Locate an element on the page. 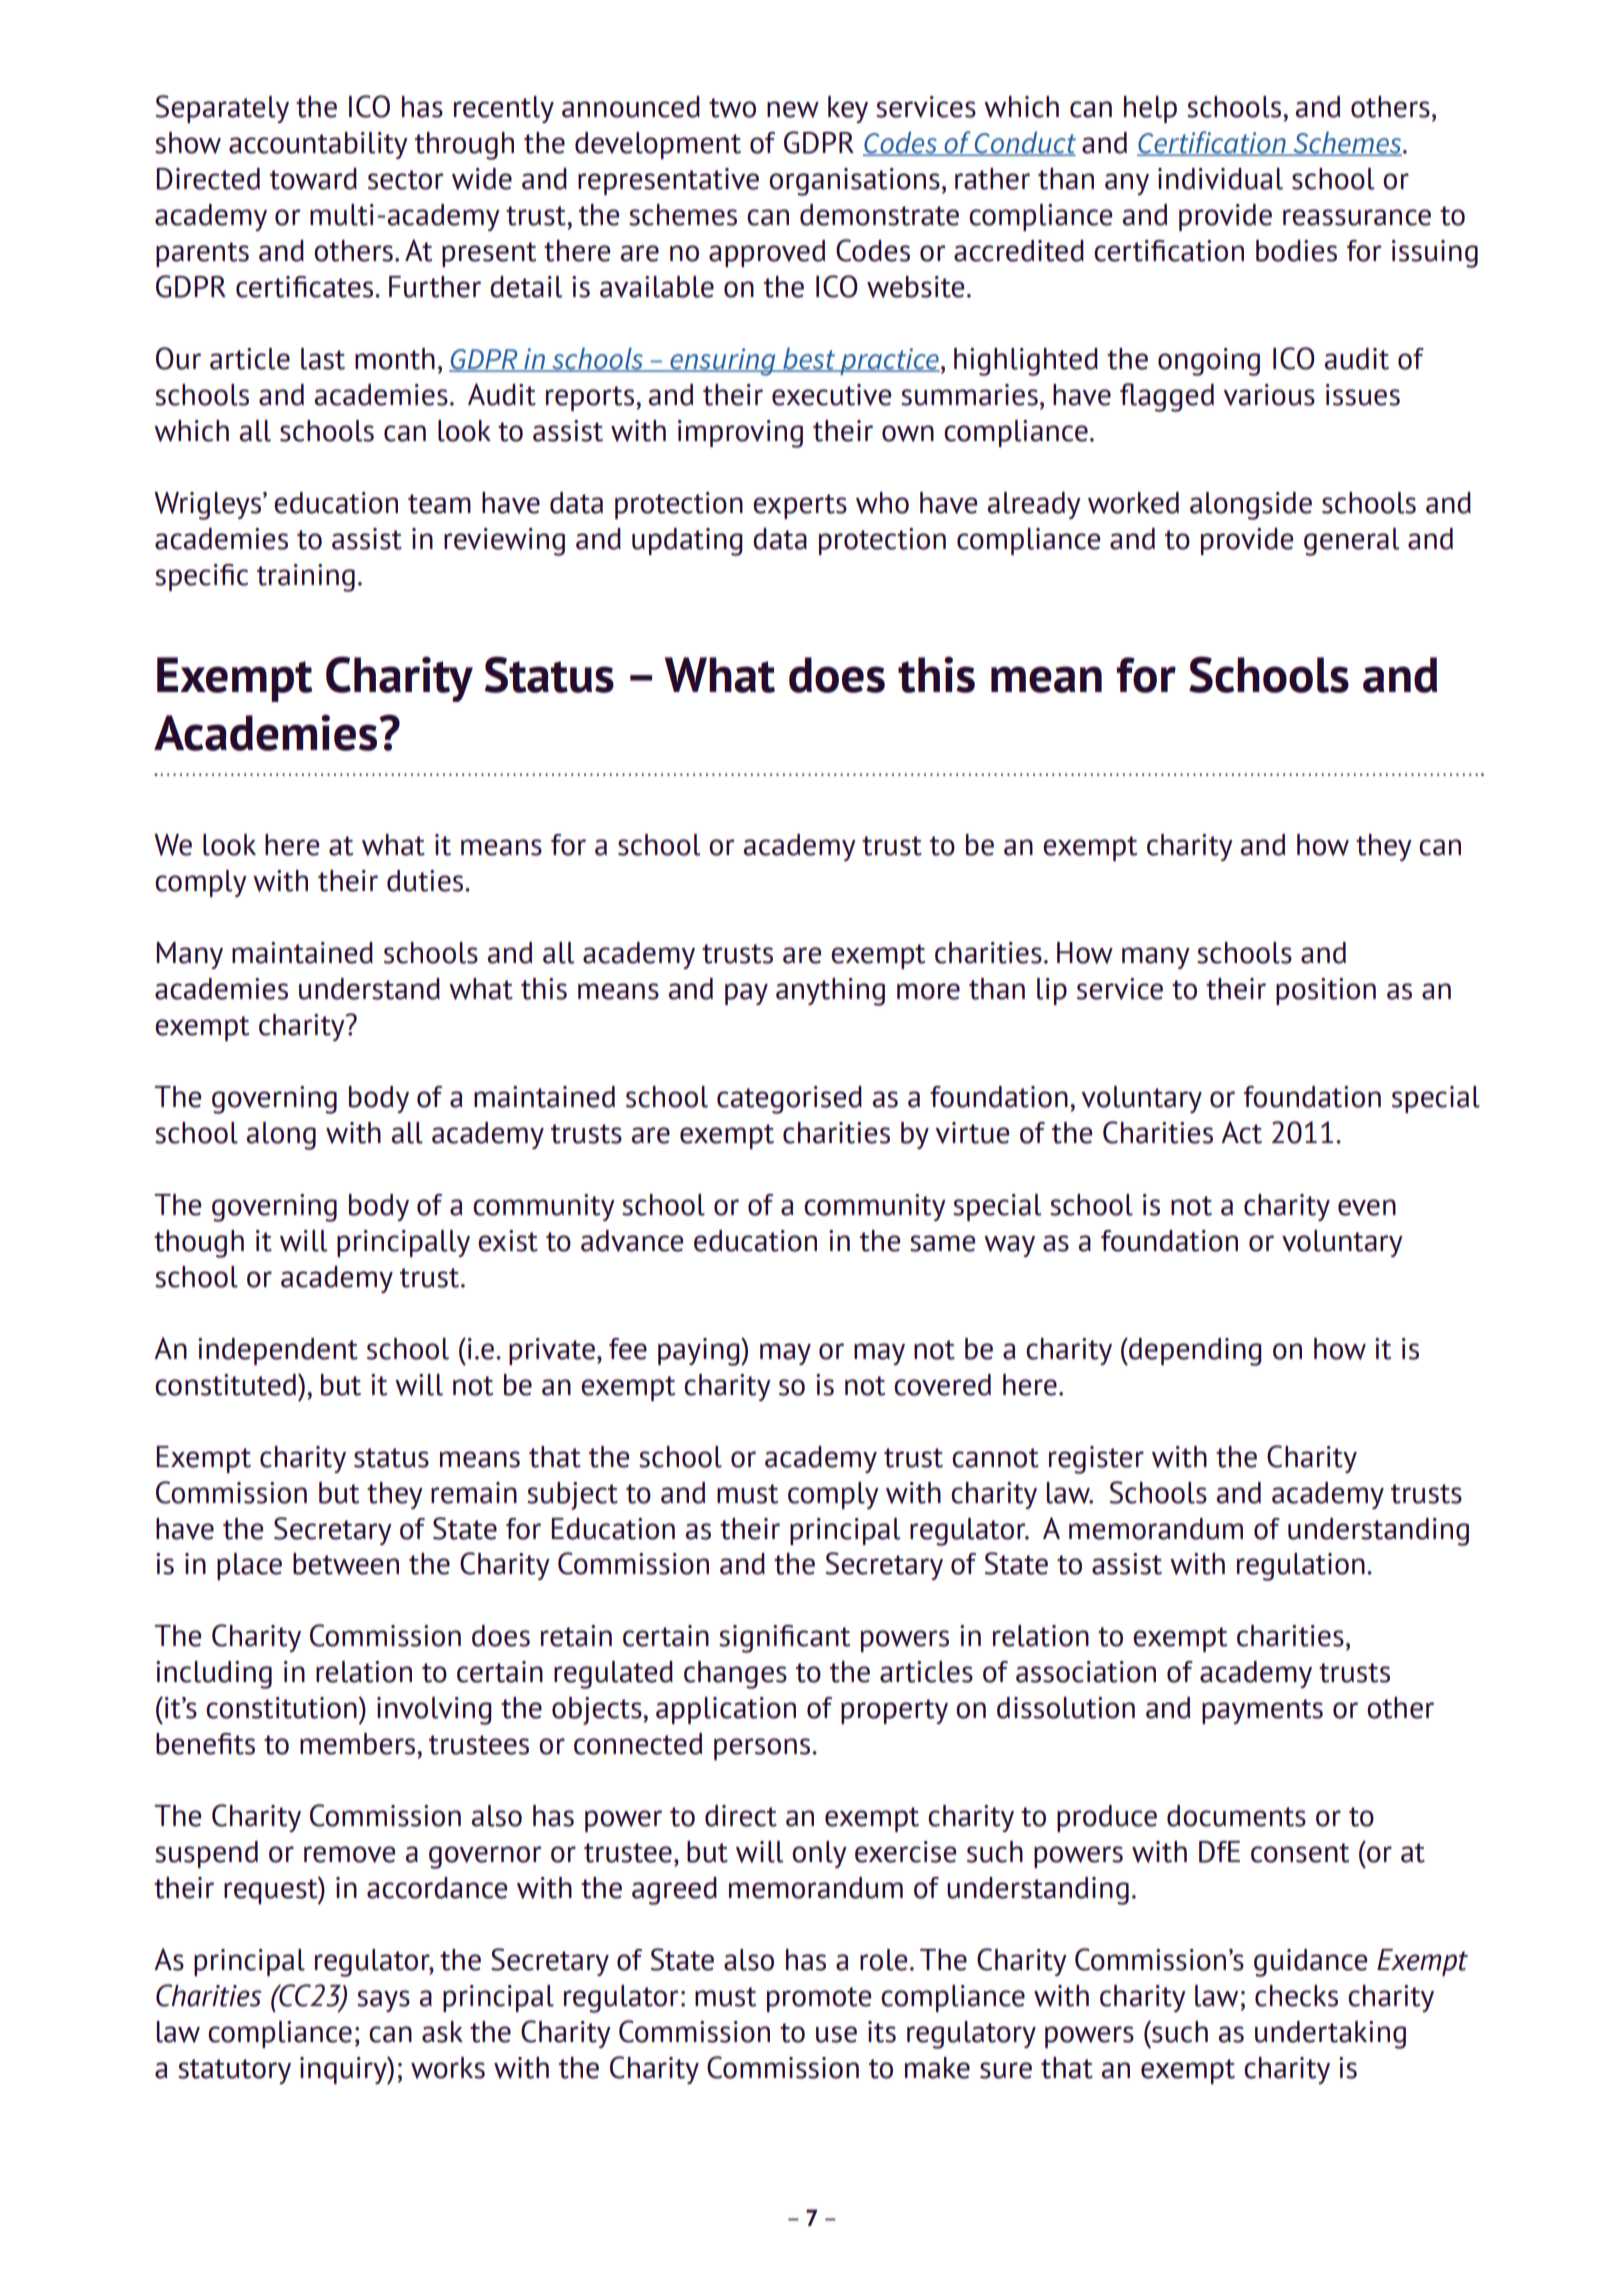  says is located at coordinates (383, 2001).
